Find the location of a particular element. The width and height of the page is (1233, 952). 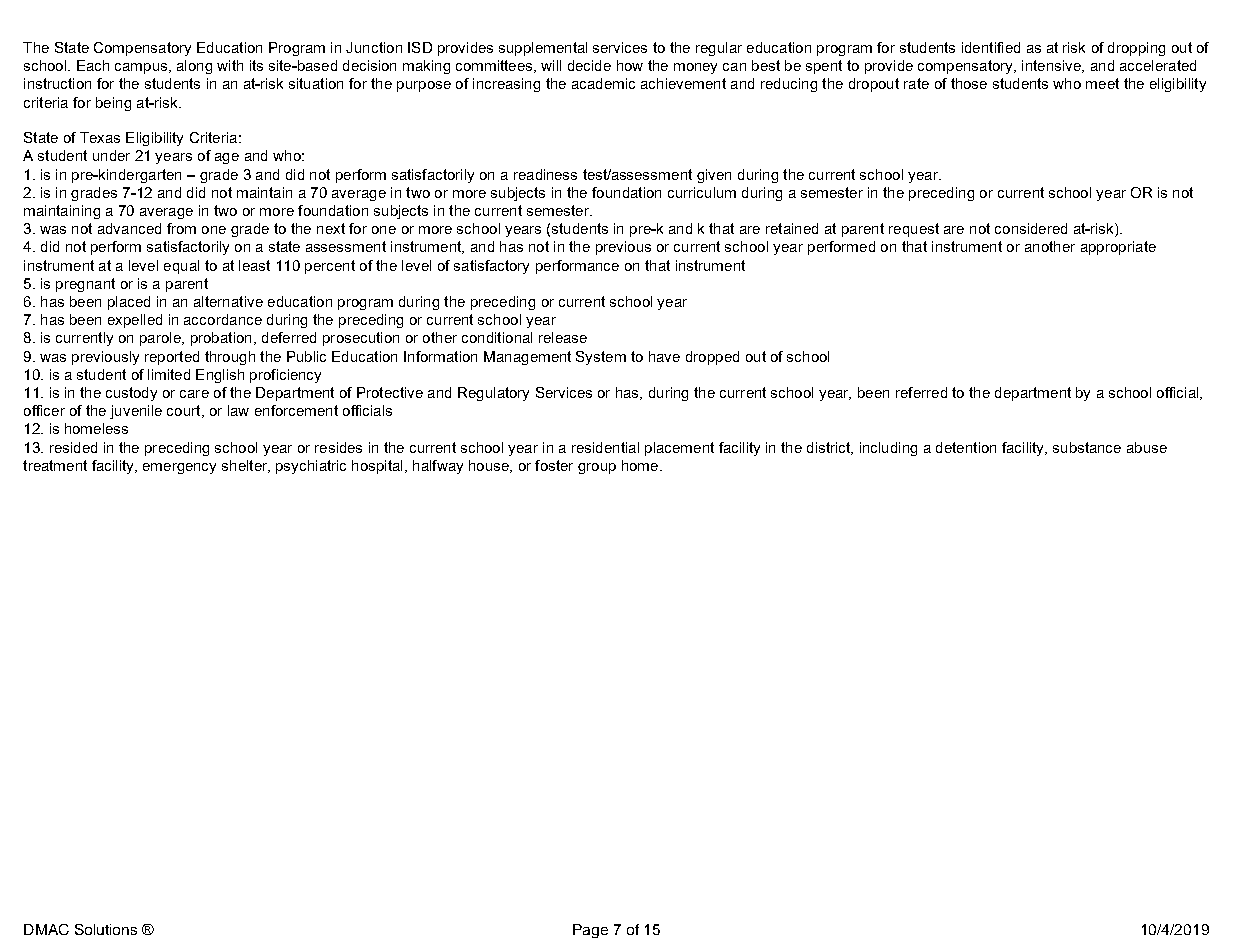

intensive is located at coordinates (1052, 66).
